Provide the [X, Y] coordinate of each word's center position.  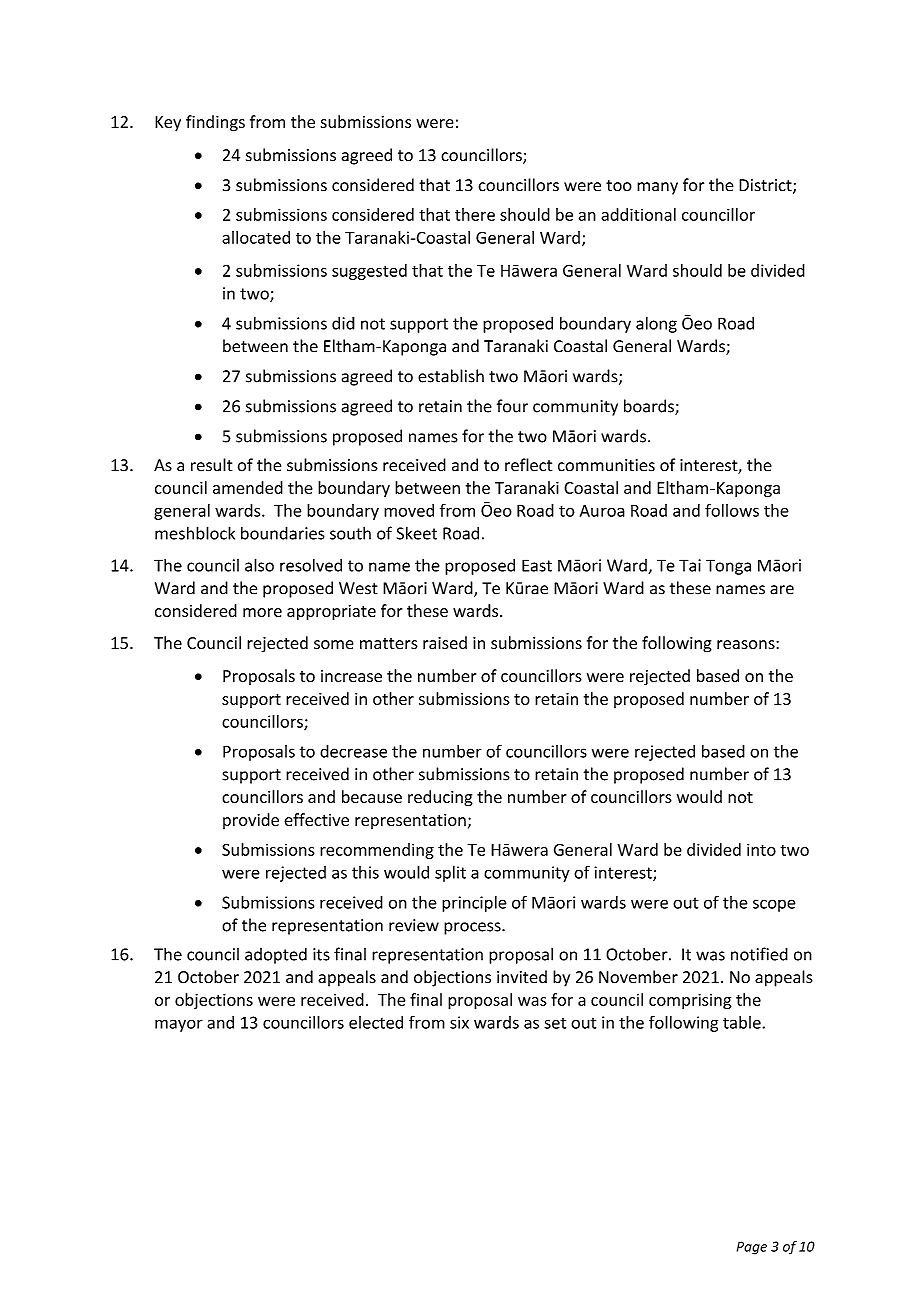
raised [445, 643]
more [262, 612]
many [657, 188]
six [459, 1022]
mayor [179, 1025]
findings [215, 123]
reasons [747, 645]
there [475, 214]
